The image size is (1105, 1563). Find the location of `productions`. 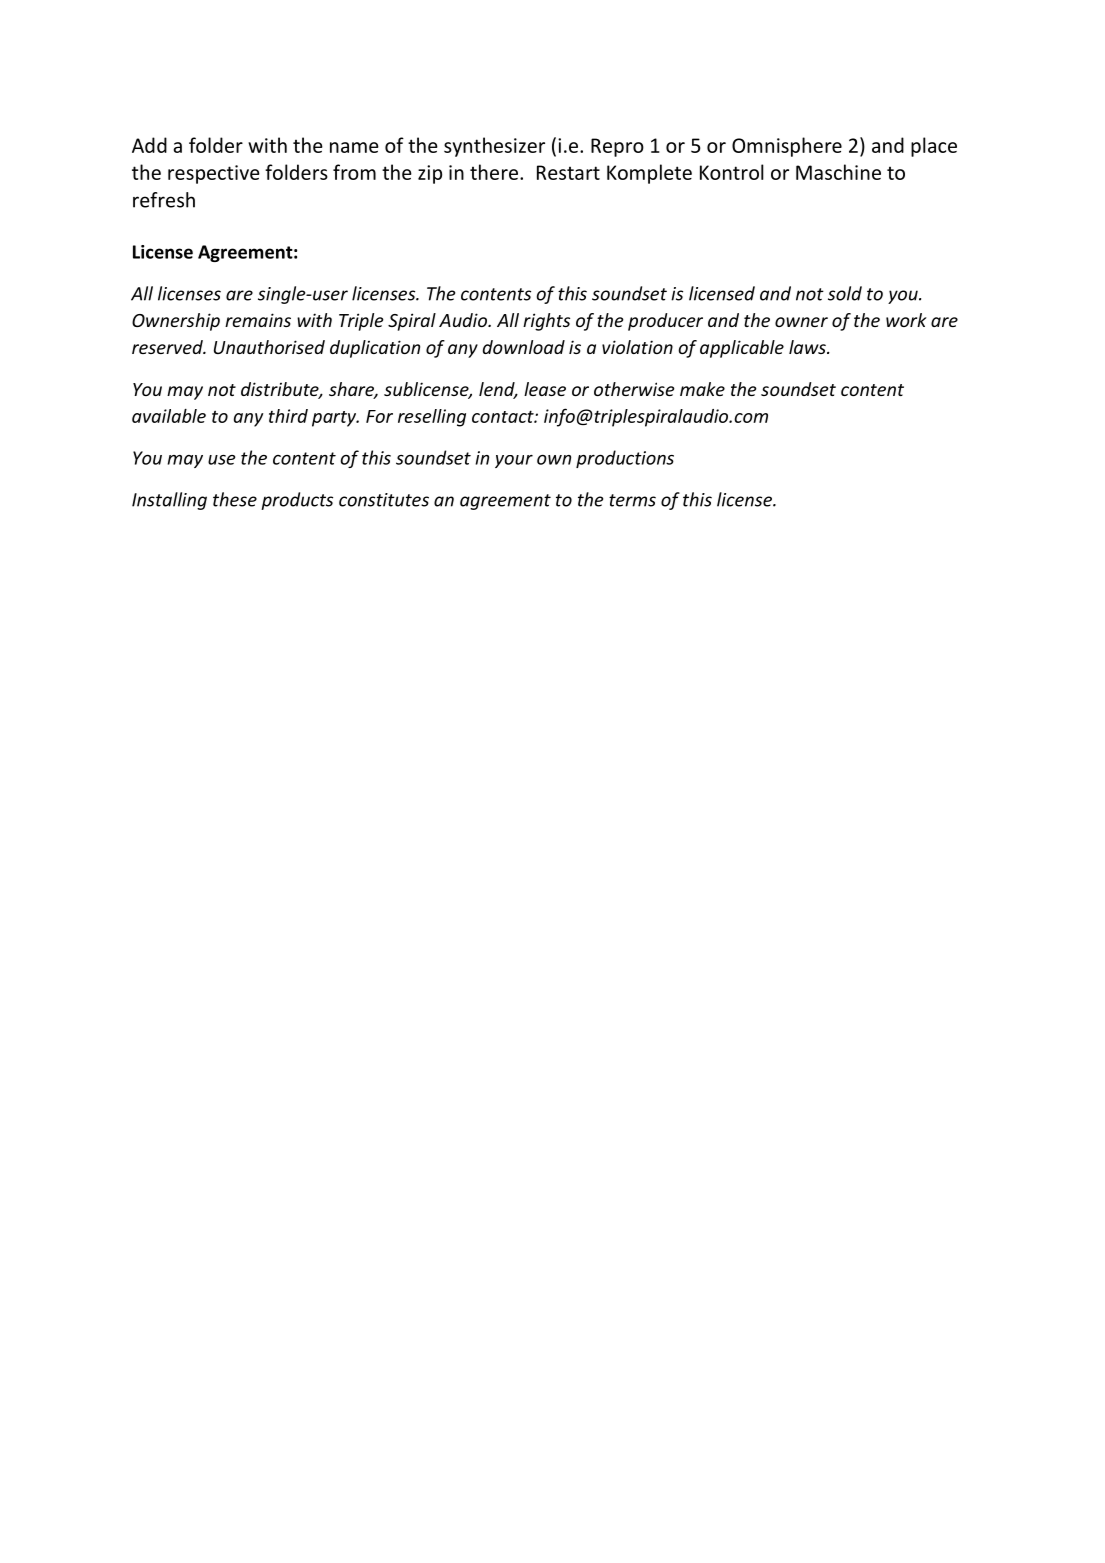

productions is located at coordinates (625, 459).
